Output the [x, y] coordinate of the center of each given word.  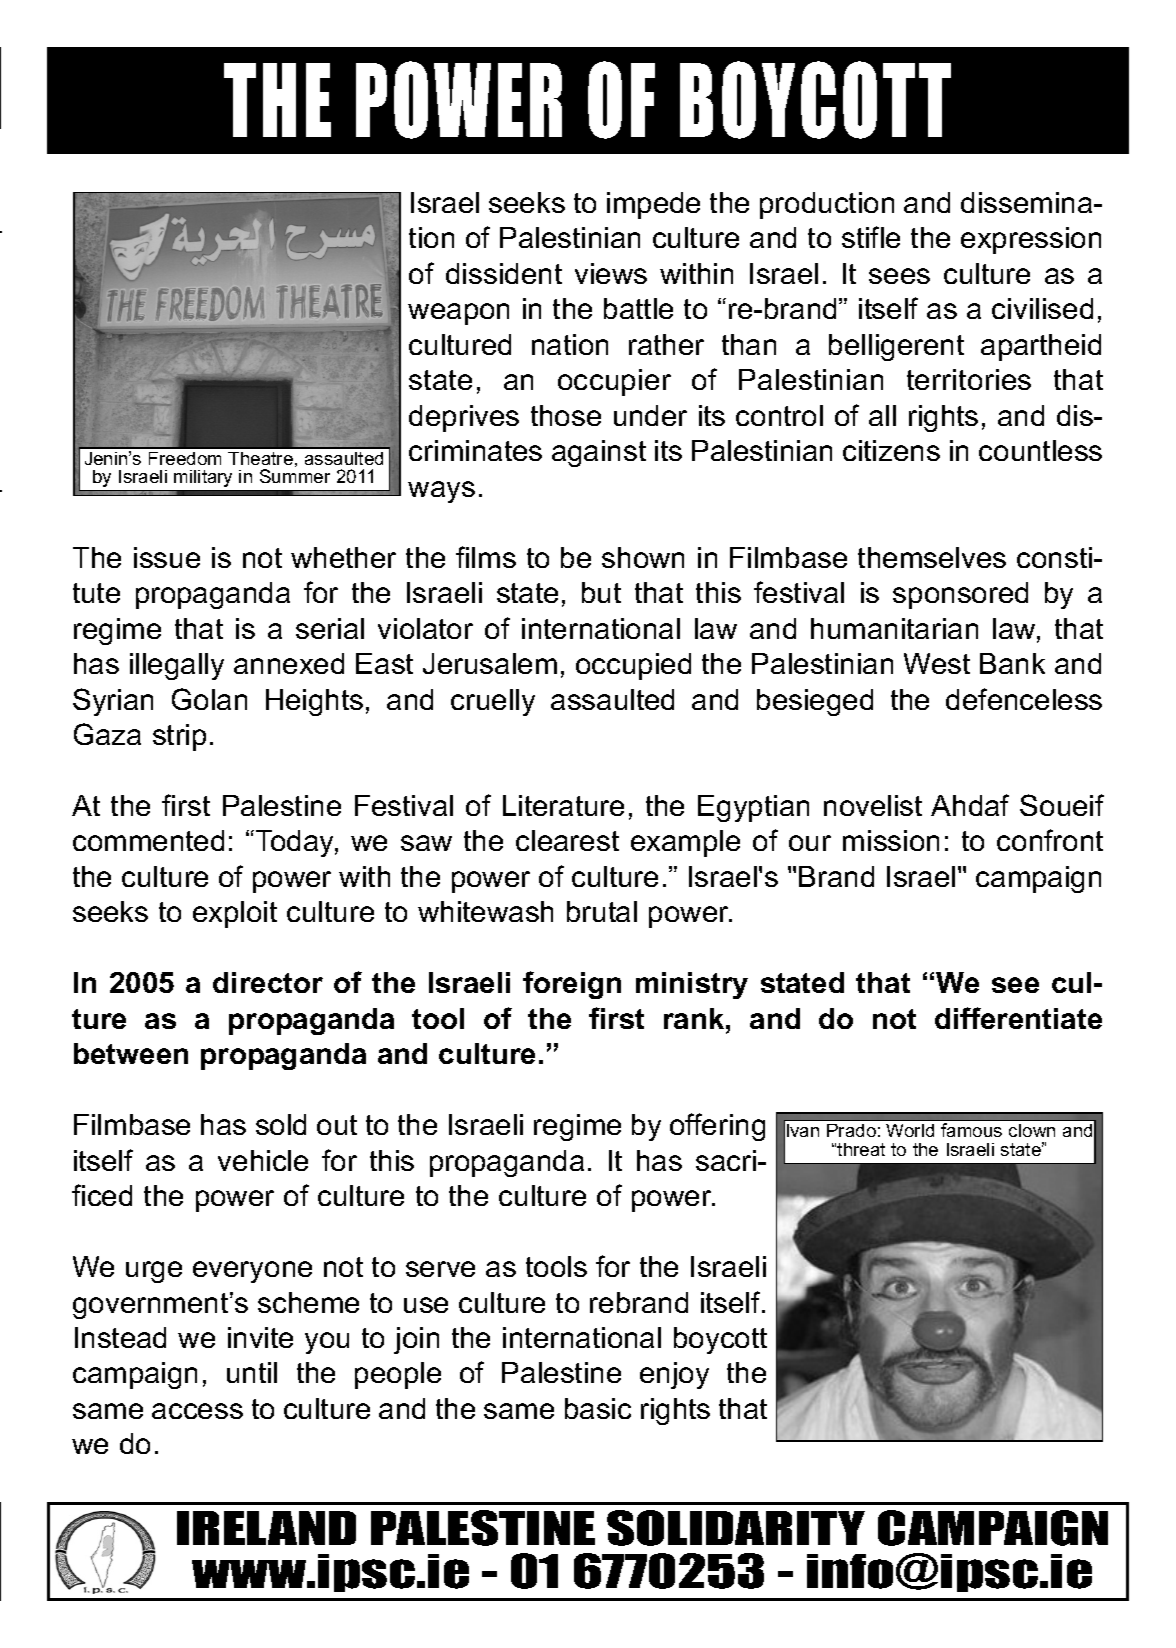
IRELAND [266, 1528]
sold [281, 1124]
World [910, 1130]
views [611, 273]
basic [598, 1408]
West [937, 663]
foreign [572, 985]
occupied [633, 666]
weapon [458, 314]
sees [899, 276]
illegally [177, 666]
